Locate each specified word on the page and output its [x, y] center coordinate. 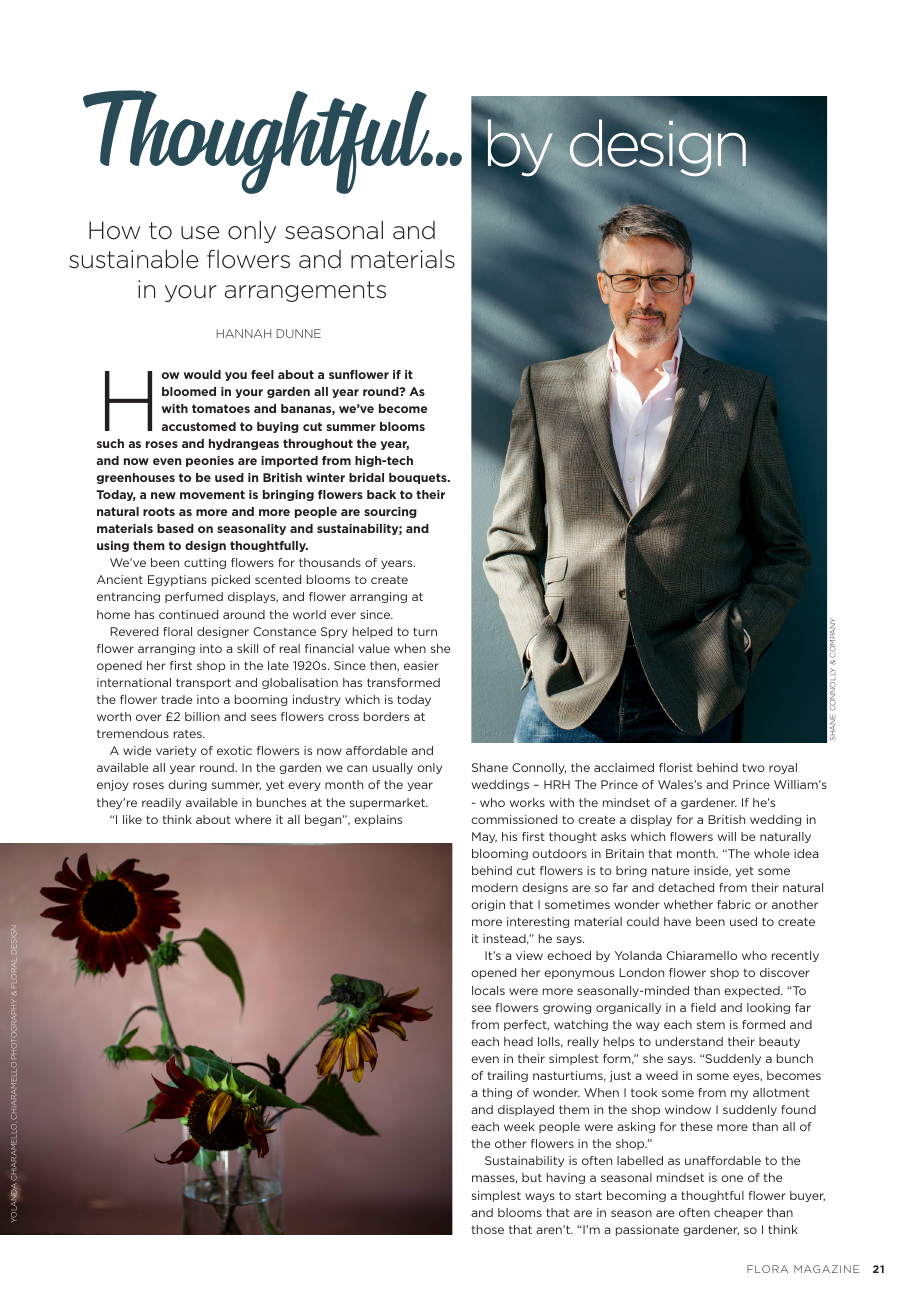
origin [488, 905]
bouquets [419, 478]
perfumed [194, 597]
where [253, 819]
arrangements [305, 291]
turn [425, 631]
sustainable [133, 259]
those [488, 1229]
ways [540, 1197]
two [753, 767]
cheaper [738, 1213]
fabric [734, 904]
